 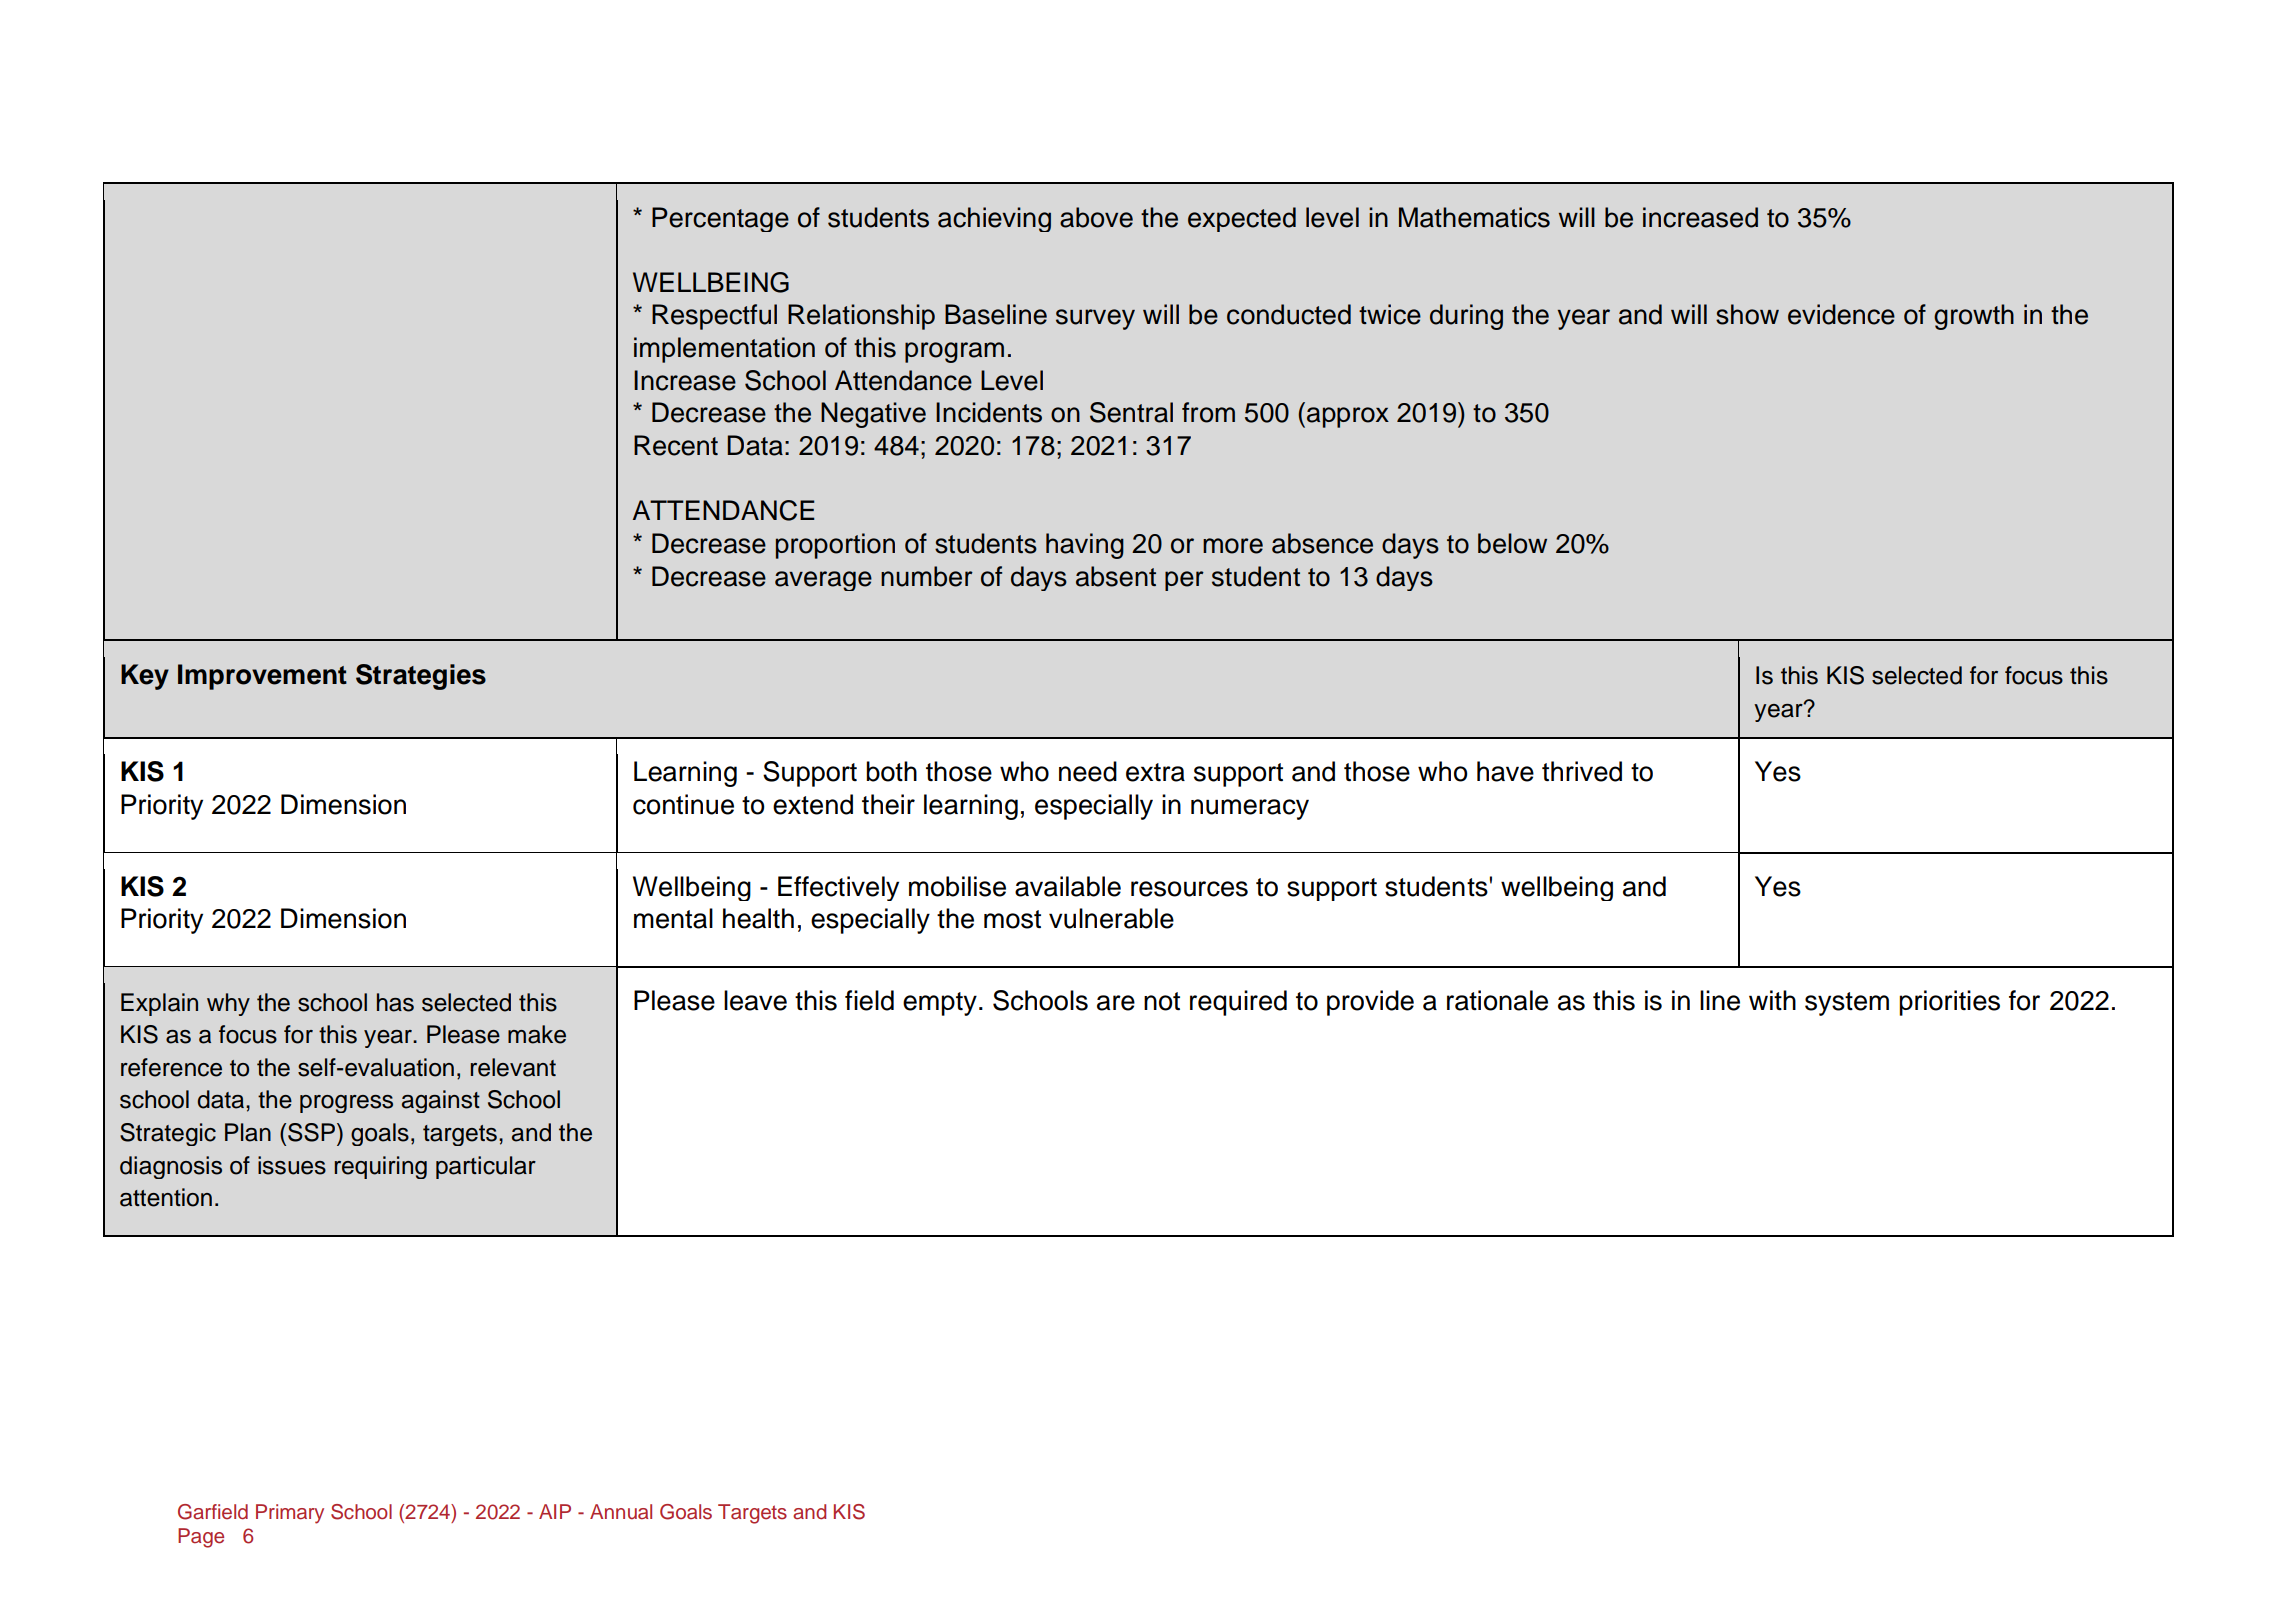 What do you see at coordinates (1747, 314) in the page?
I see `show` at bounding box center [1747, 314].
